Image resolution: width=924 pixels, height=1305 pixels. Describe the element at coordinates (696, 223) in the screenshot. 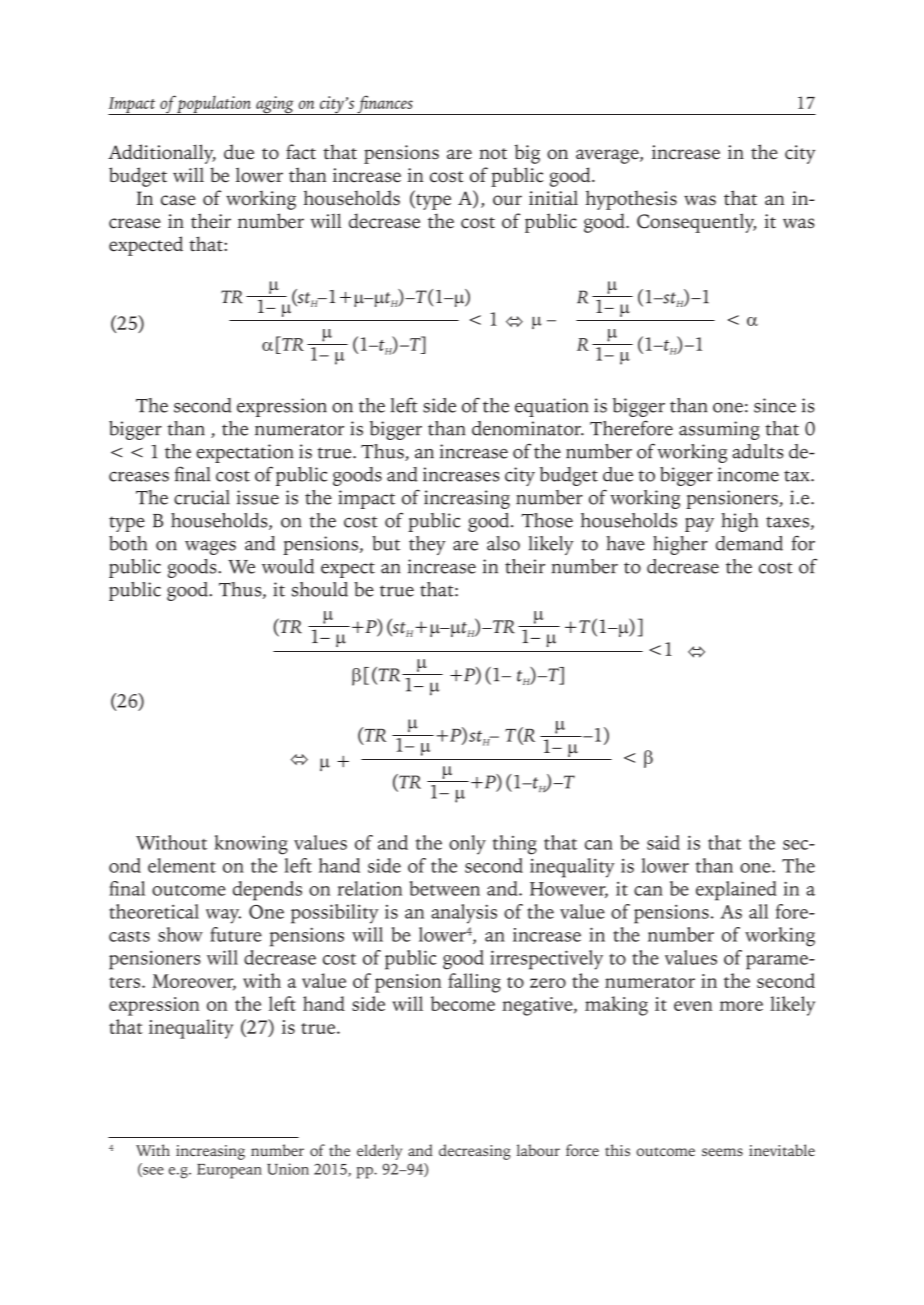

I see `Consequently` at that location.
